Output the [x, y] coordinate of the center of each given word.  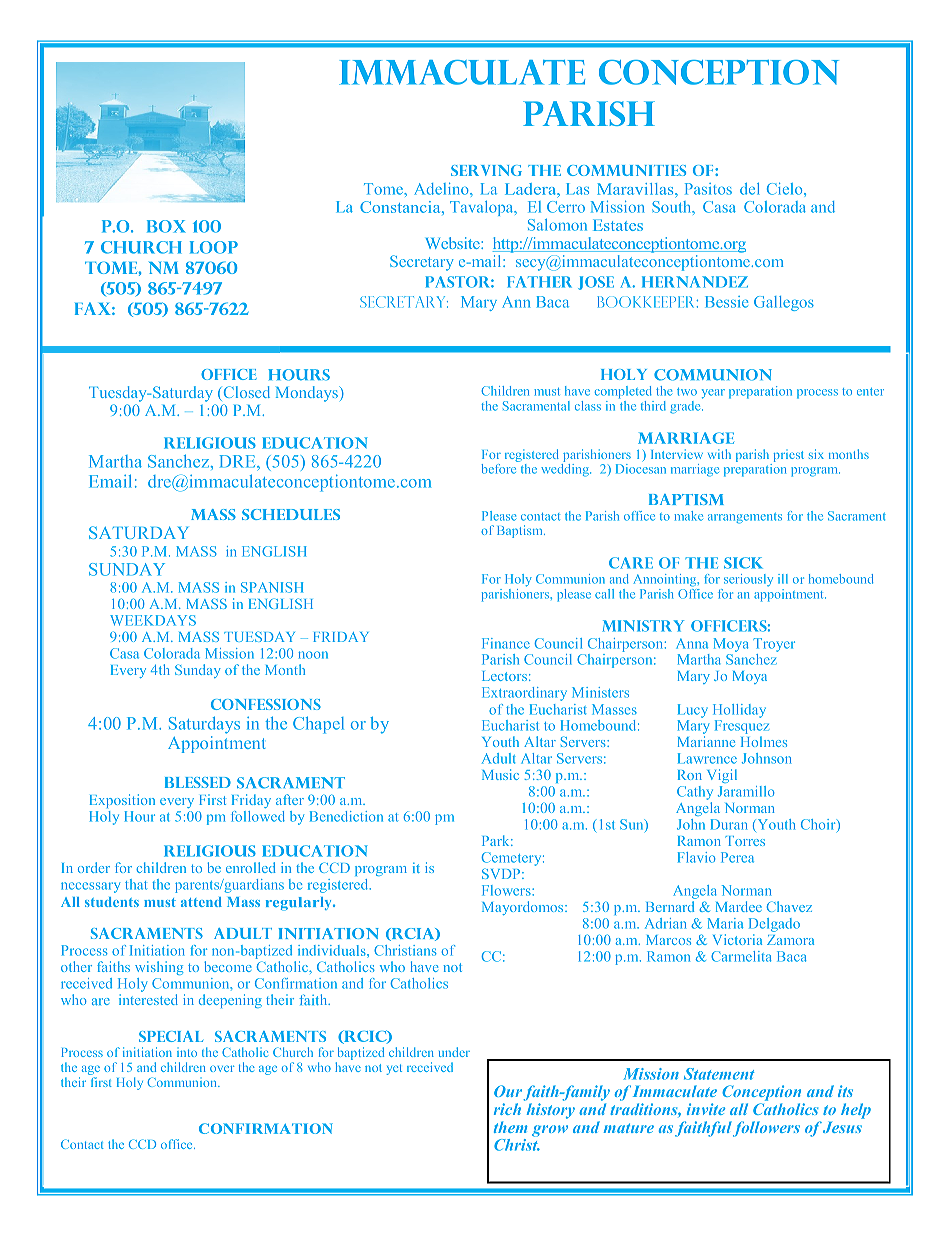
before [498, 469]
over [222, 1069]
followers [766, 1129]
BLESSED [198, 782]
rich [507, 1109]
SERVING [486, 170]
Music [500, 774]
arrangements [745, 518]
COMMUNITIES [626, 170]
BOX [166, 226]
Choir [819, 825]
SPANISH [272, 587]
